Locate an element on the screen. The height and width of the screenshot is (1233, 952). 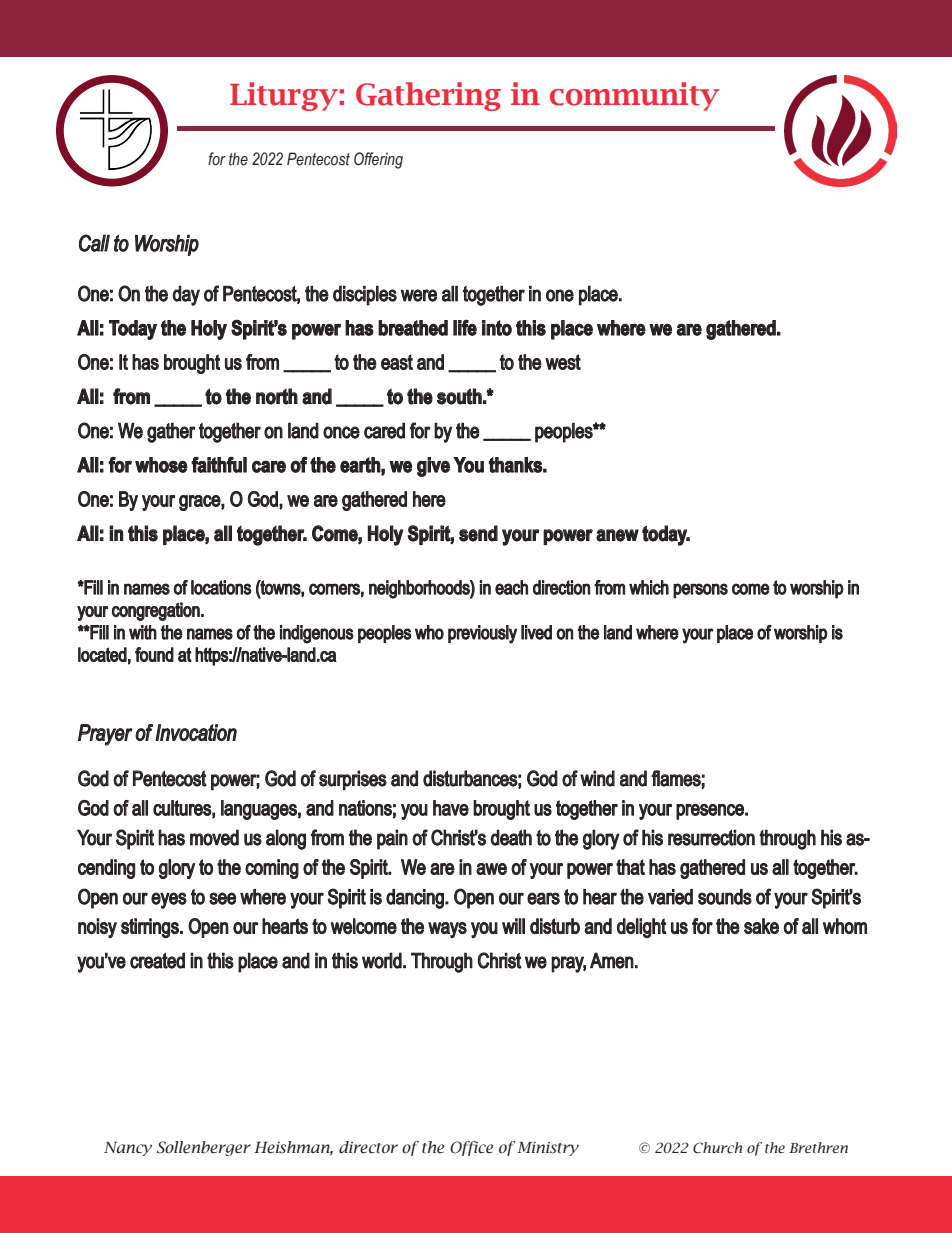
Call is located at coordinates (94, 243).
